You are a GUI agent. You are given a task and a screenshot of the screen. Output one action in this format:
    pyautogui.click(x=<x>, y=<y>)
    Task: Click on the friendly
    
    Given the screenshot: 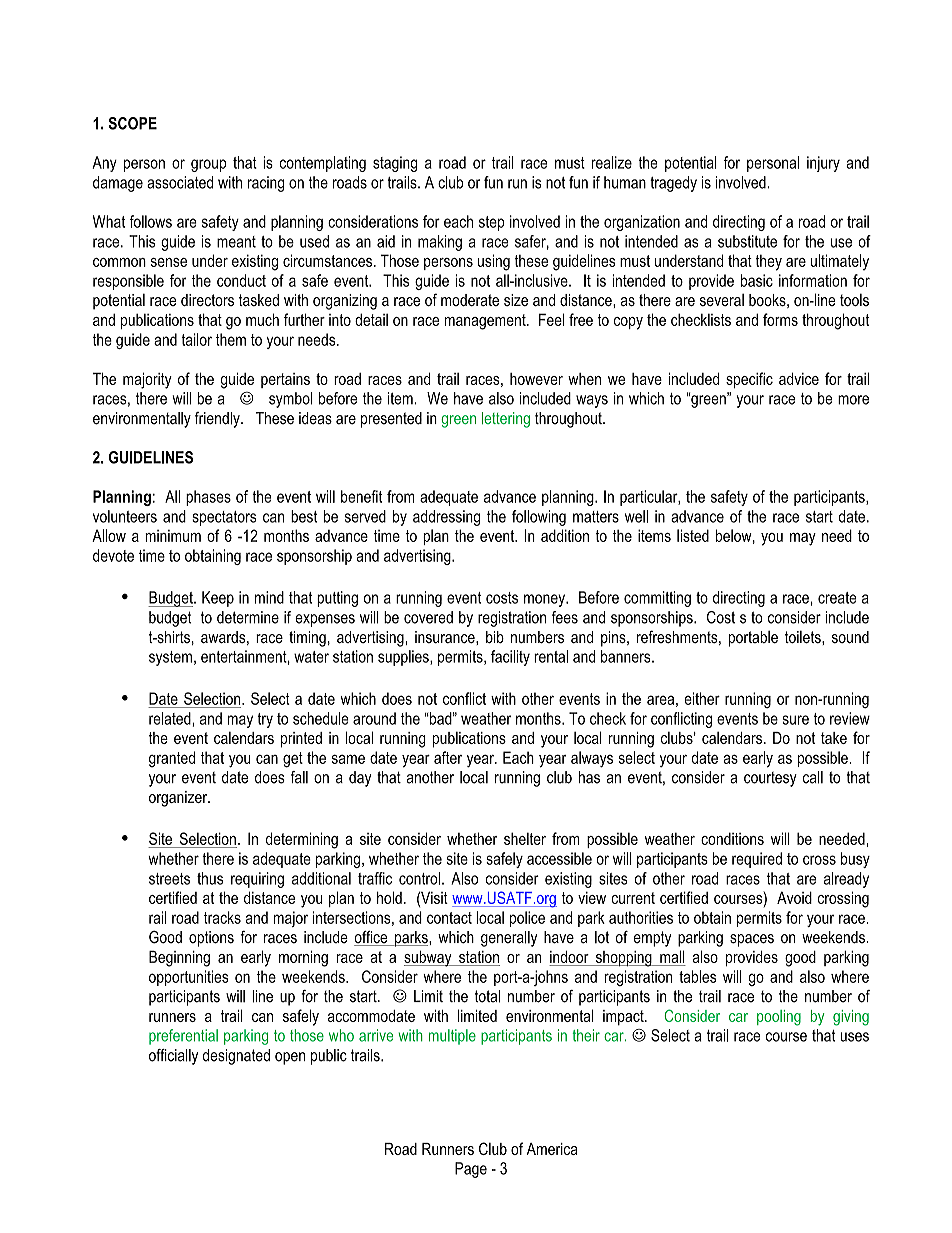 What is the action you would take?
    pyautogui.click(x=218, y=420)
